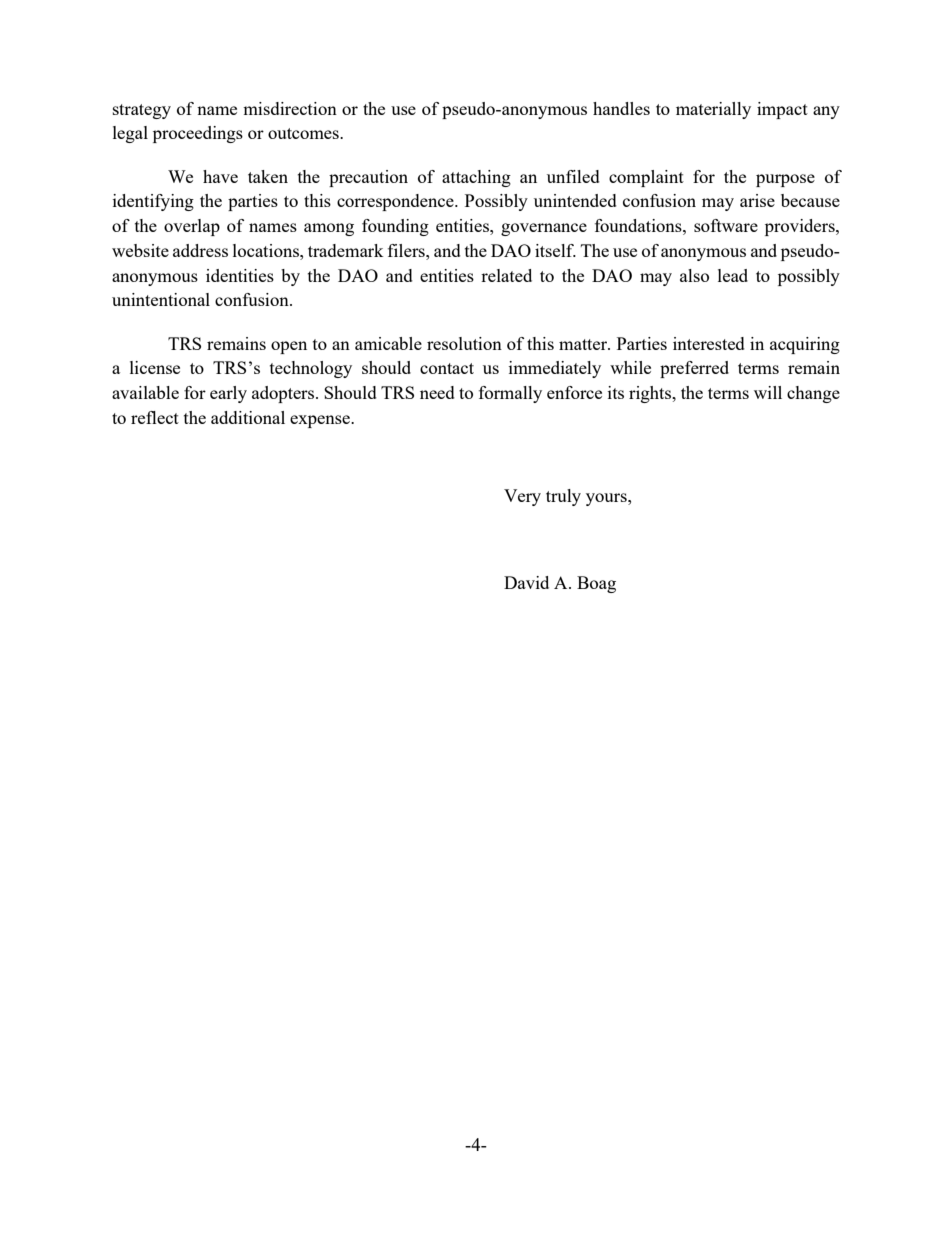 This image has height=1233, width=952. I want to click on materially, so click(713, 110).
